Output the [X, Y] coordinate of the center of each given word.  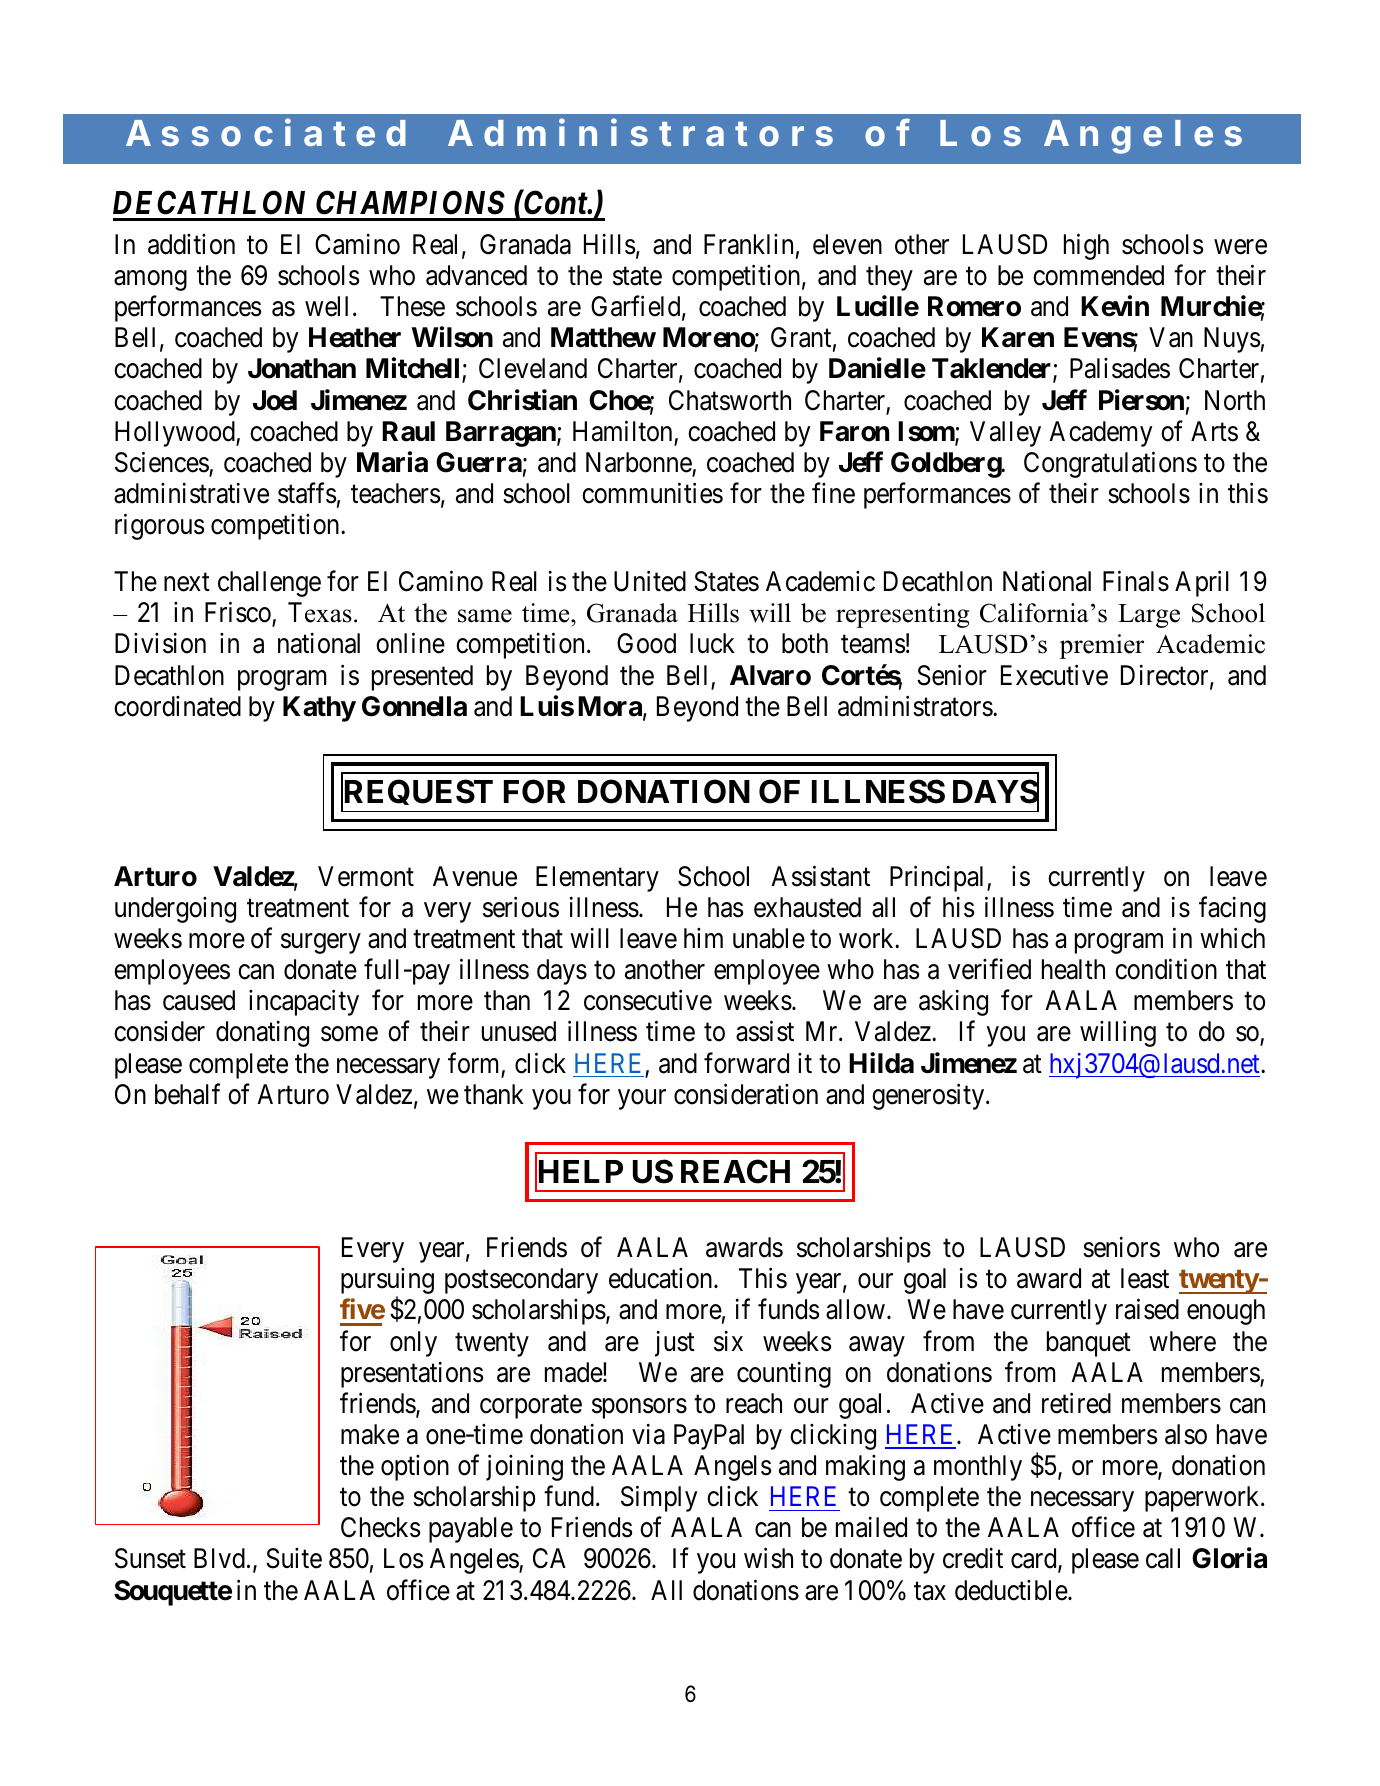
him [703, 938]
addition [191, 244]
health [1073, 969]
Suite [294, 1558]
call [1163, 1558]
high [1086, 246]
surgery [321, 944]
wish [768, 1558]
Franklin [748, 244]
